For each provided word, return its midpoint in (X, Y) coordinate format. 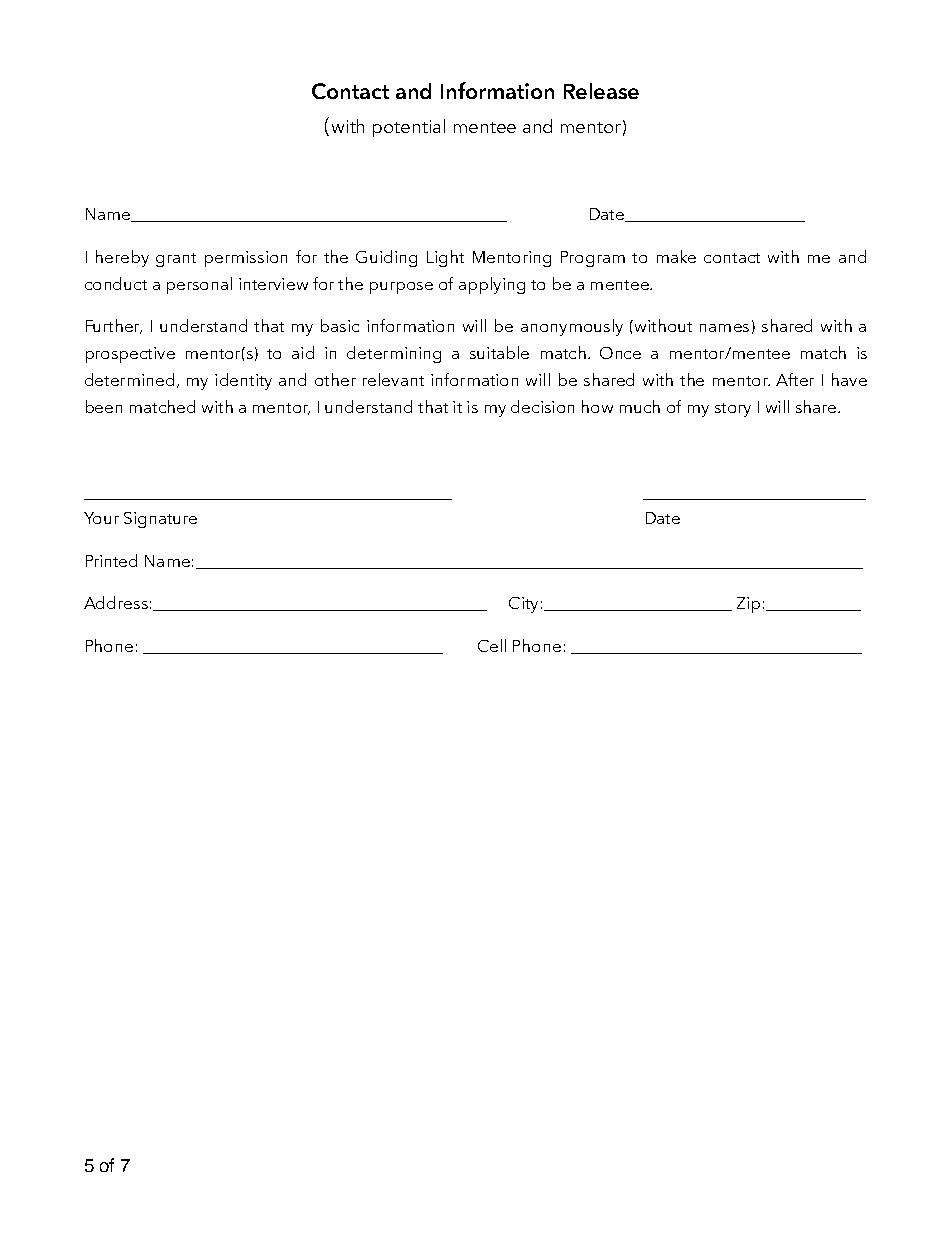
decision (542, 406)
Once (620, 353)
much (640, 406)
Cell (492, 645)
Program (593, 259)
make (676, 256)
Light (445, 258)
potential (409, 128)
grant (176, 260)
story (733, 410)
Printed (111, 560)
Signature (160, 520)
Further (114, 326)
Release (601, 91)
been (104, 406)
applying (492, 285)
